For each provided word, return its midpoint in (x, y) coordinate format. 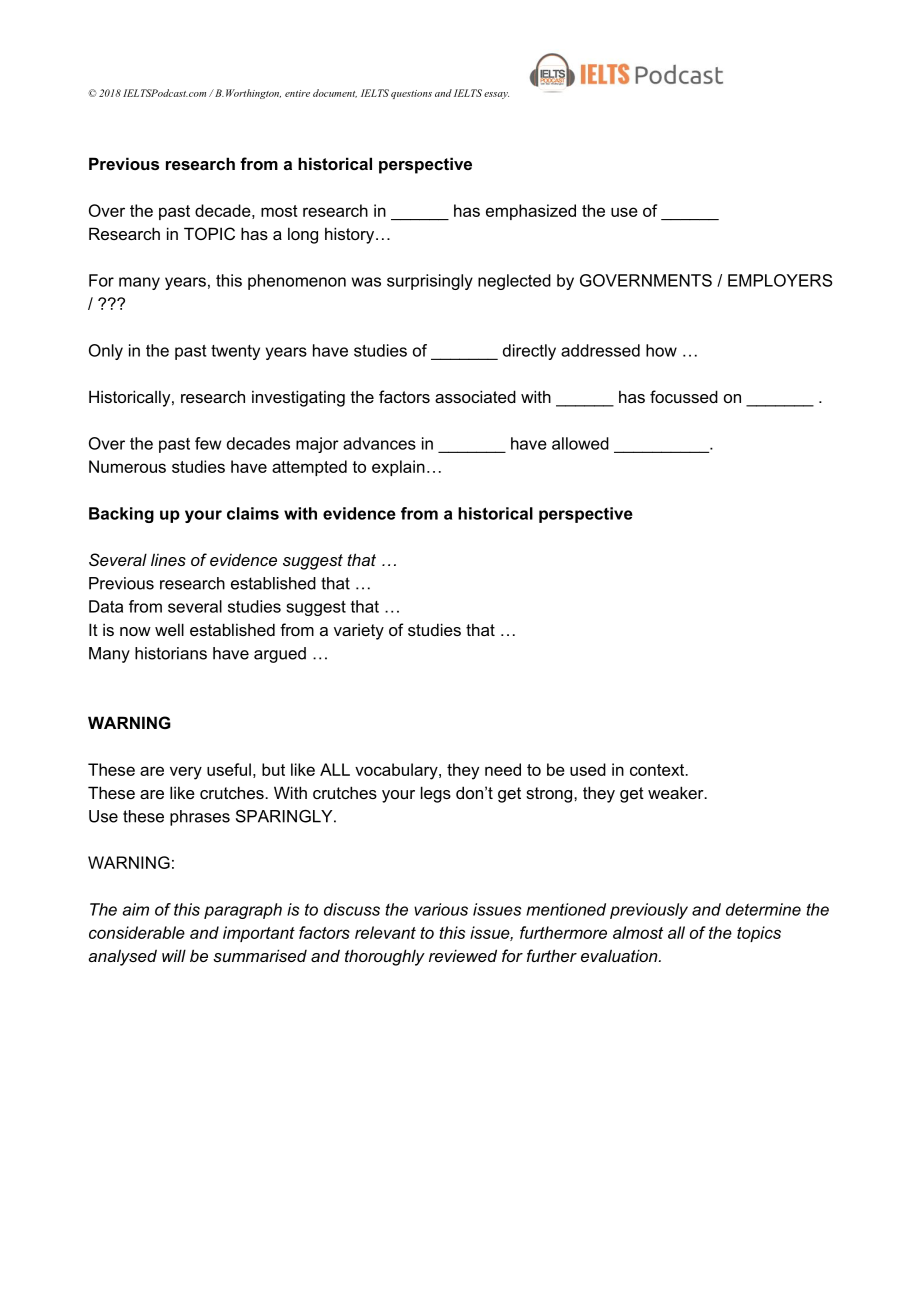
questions (411, 94)
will (174, 955)
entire (297, 93)
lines (168, 559)
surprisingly (430, 282)
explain (398, 468)
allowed (580, 443)
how (661, 350)
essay (496, 95)
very (186, 773)
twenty (235, 352)
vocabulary (397, 771)
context (658, 770)
